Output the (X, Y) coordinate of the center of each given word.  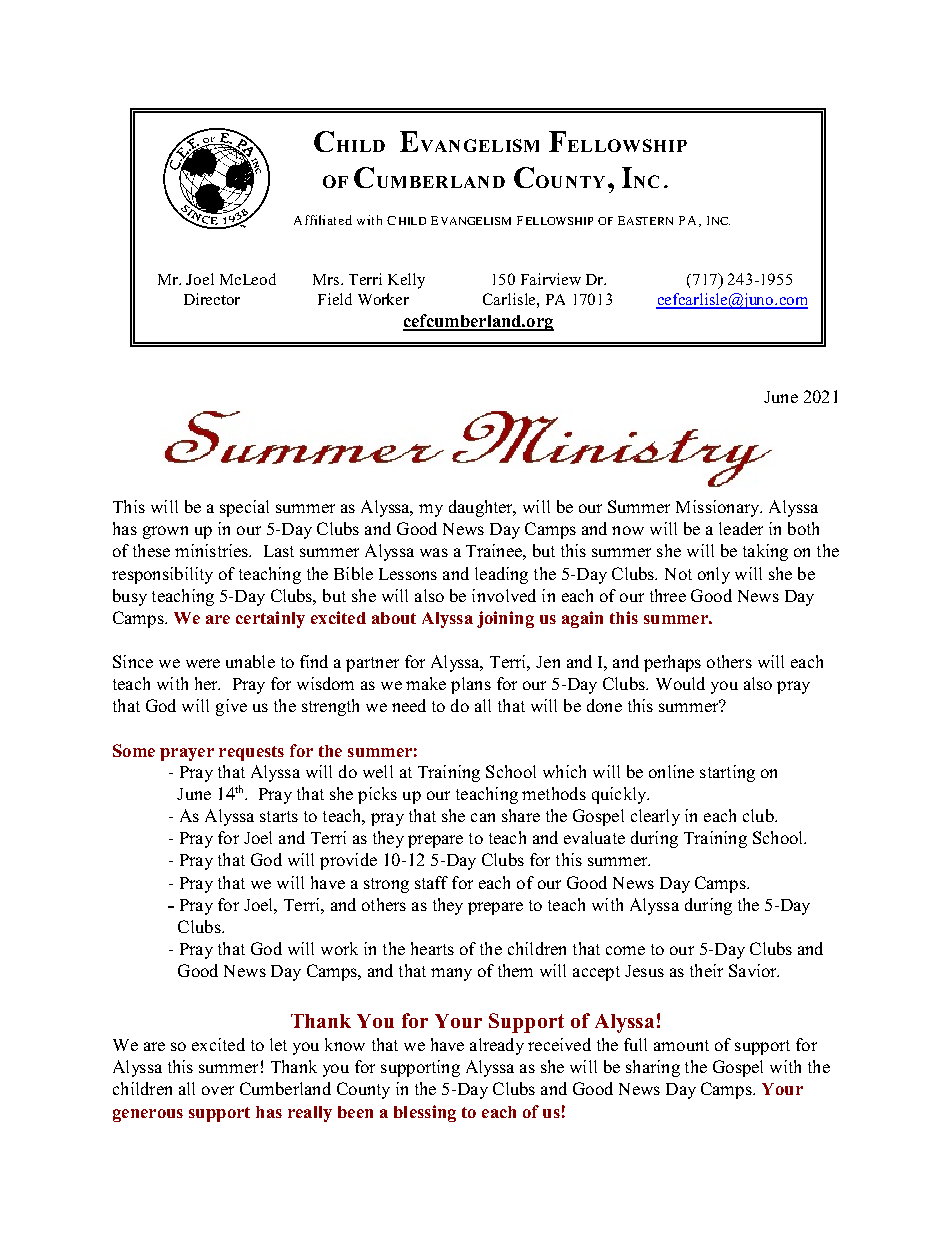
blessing (425, 1113)
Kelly (406, 281)
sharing (653, 1068)
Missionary (719, 508)
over (218, 1090)
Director (212, 299)
